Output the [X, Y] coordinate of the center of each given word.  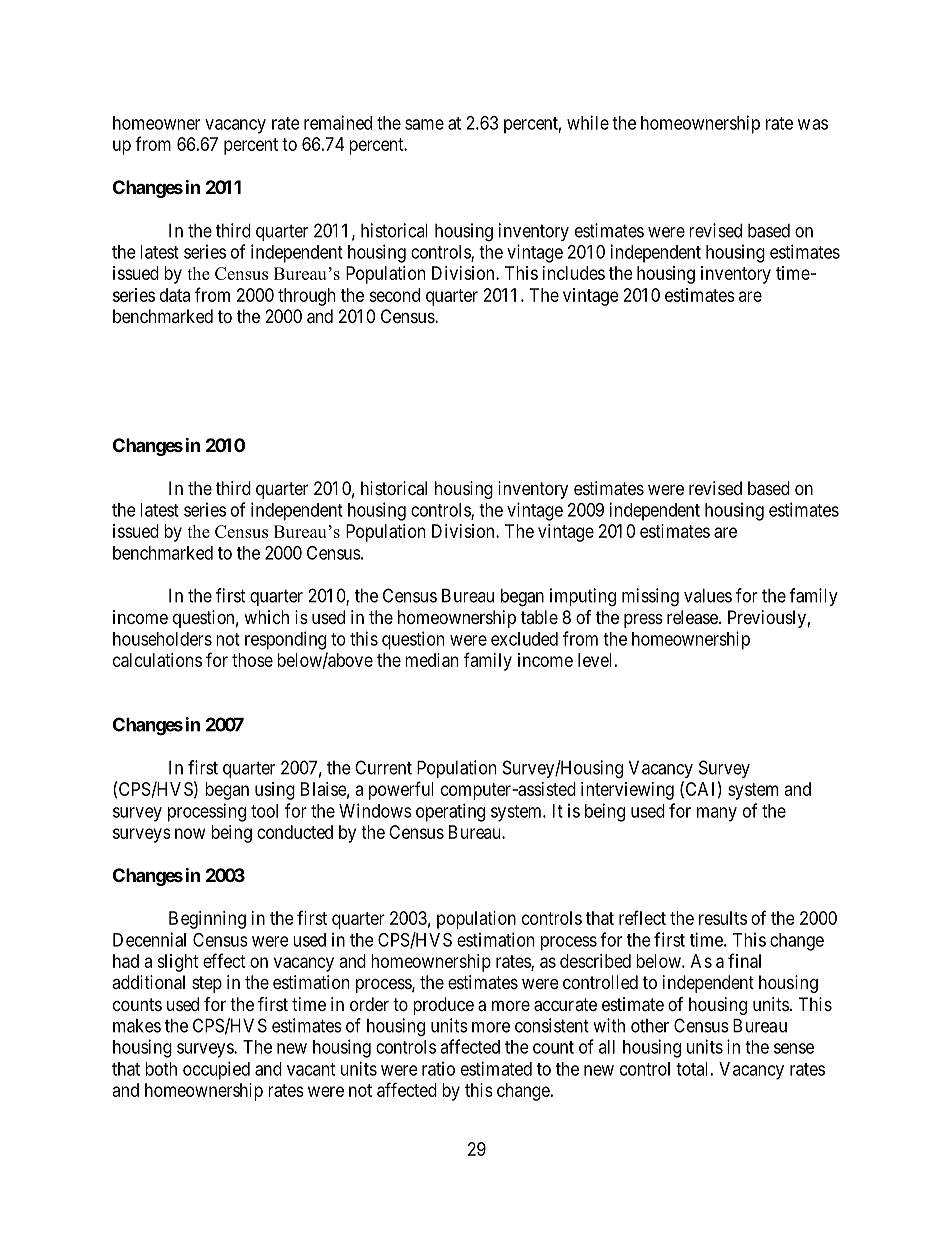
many [717, 814]
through [306, 297]
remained [338, 122]
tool [264, 811]
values [708, 595]
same [424, 124]
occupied [216, 1070]
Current [383, 767]
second [394, 295]
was [813, 124]
